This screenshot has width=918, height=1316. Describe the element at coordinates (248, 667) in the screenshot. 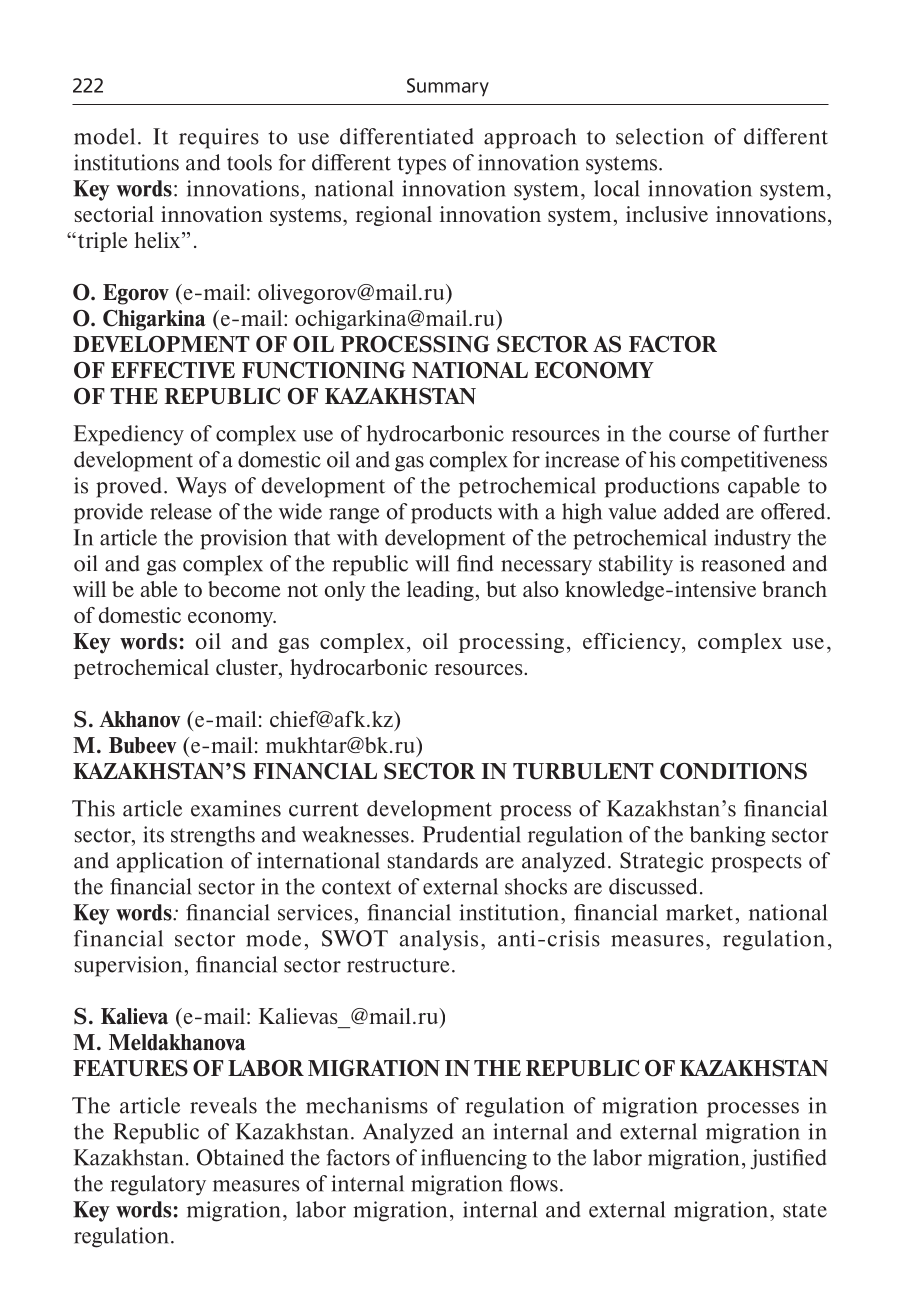

I see `cluster` at that location.
